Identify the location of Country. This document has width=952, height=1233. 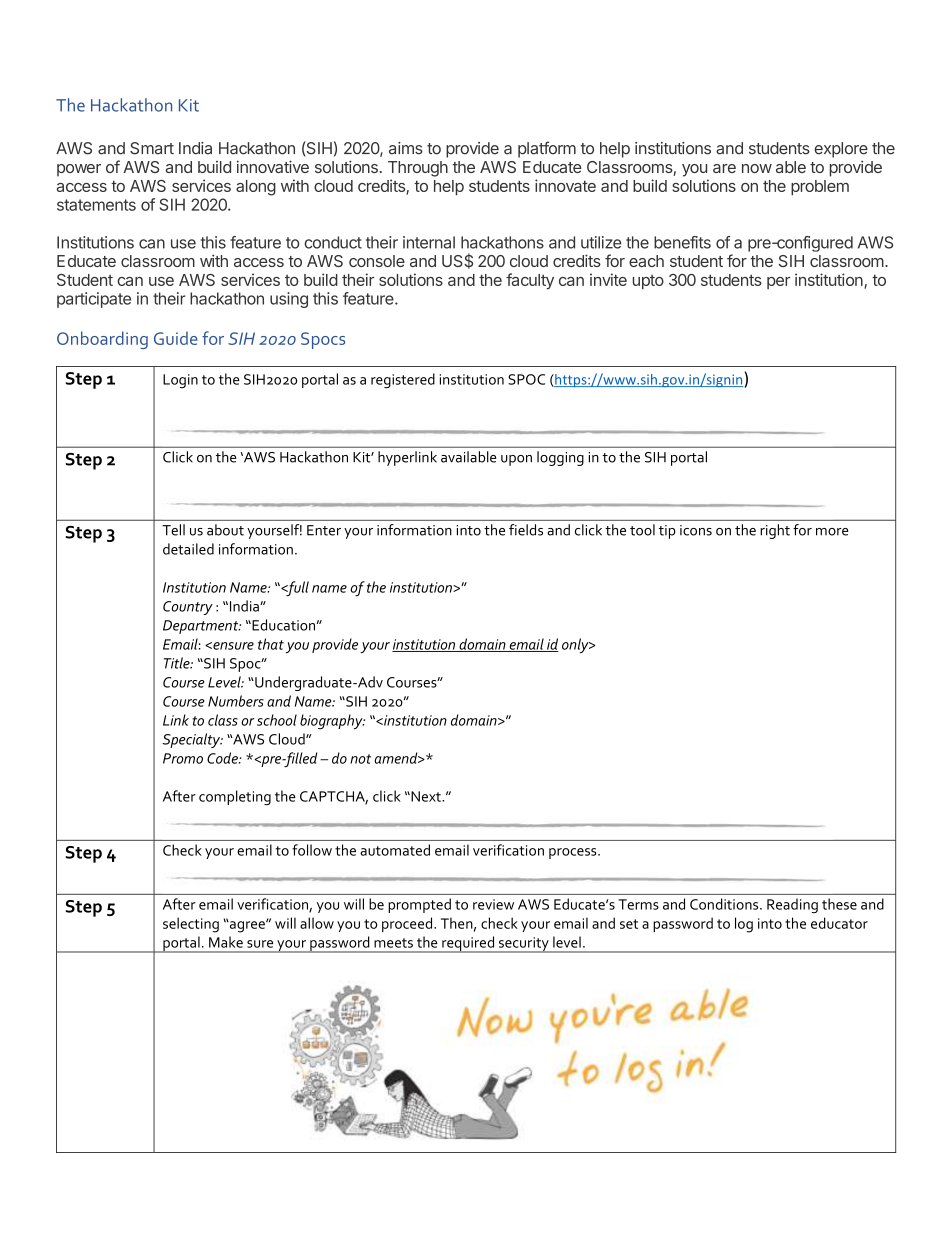
(188, 608).
